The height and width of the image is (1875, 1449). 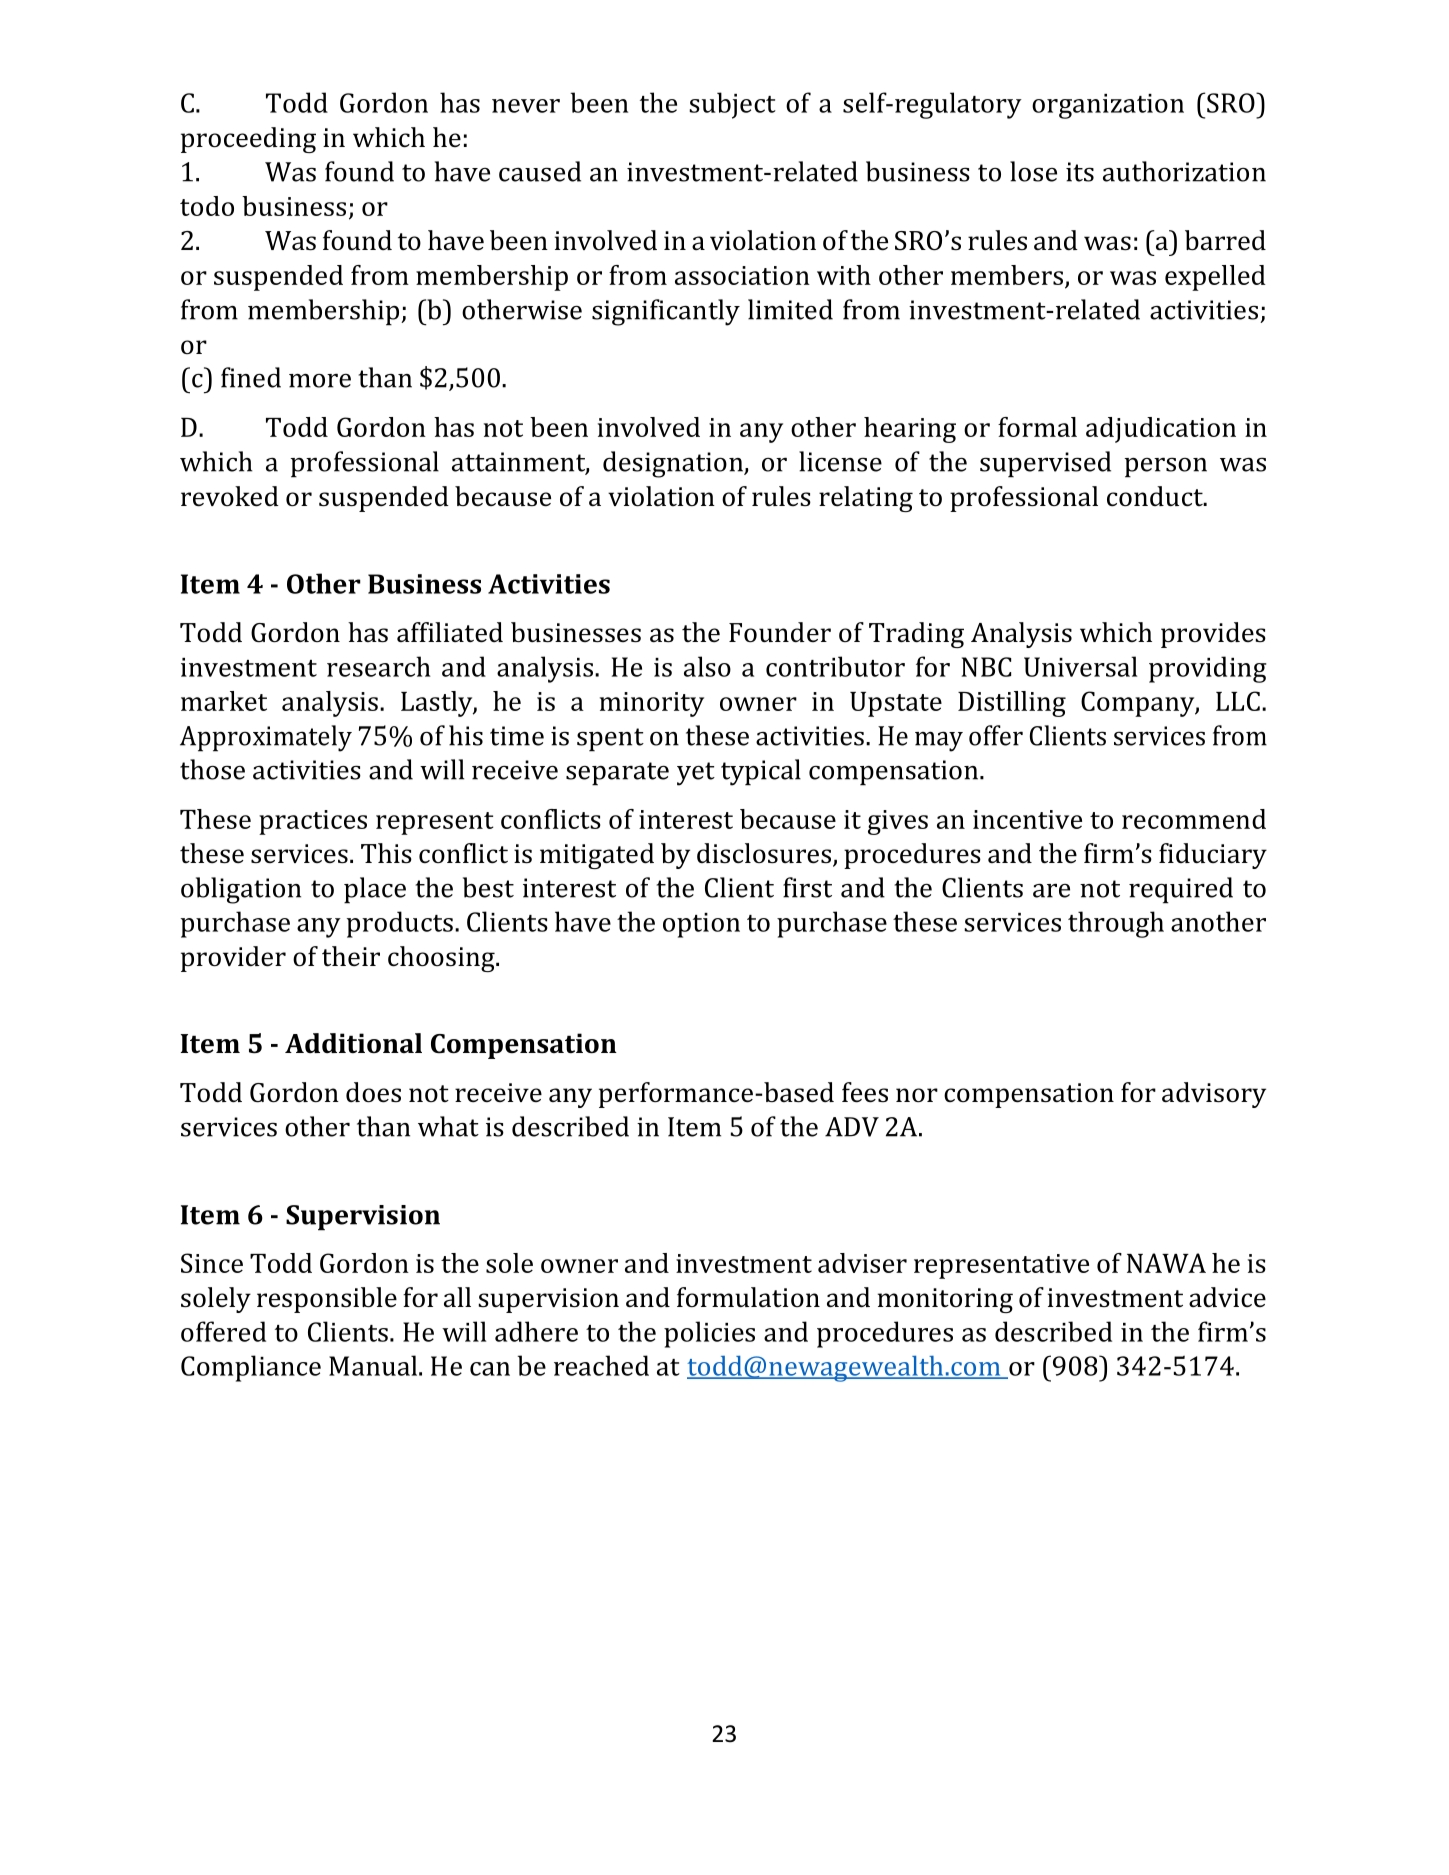 I want to click on option, so click(x=701, y=925).
